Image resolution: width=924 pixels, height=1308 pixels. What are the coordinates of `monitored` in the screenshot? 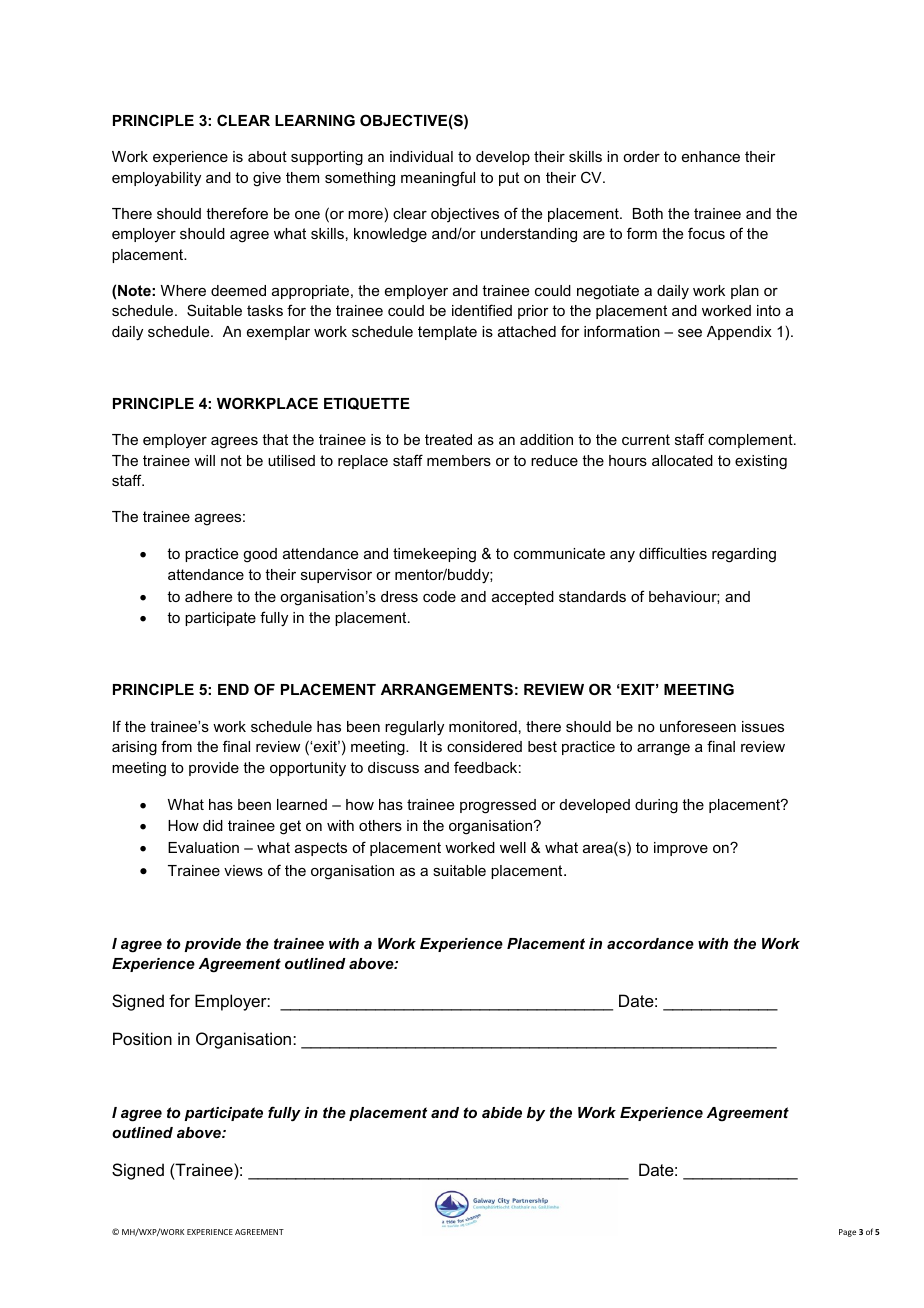 It's located at (483, 726).
